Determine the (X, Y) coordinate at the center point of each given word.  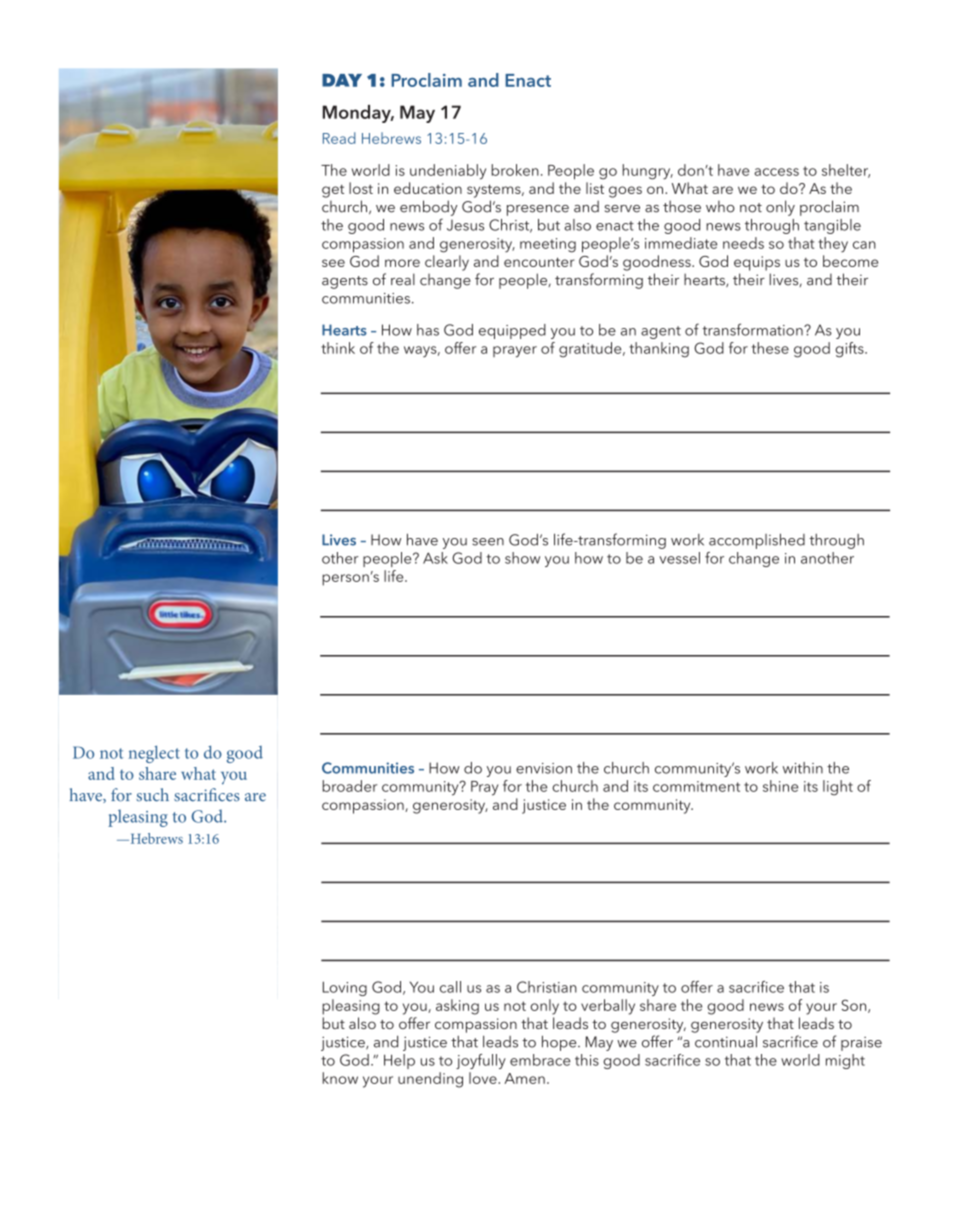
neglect (154, 754)
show (522, 558)
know (340, 1078)
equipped (512, 331)
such (152, 795)
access (776, 172)
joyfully (481, 1061)
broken (515, 170)
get (333, 191)
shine (780, 786)
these (770, 348)
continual (726, 1041)
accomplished (757, 541)
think (338, 348)
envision (544, 768)
